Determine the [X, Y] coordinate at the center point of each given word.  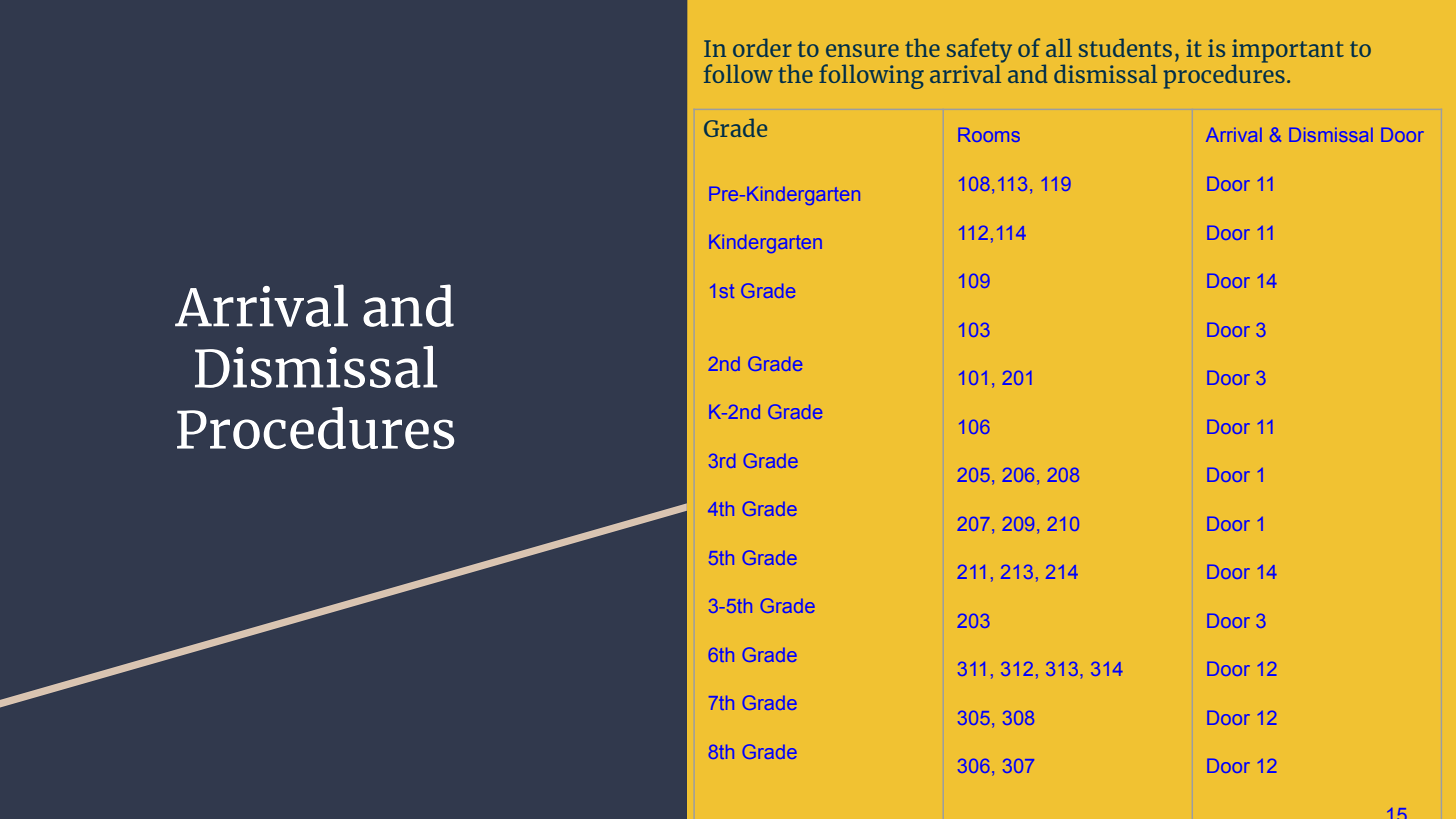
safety [979, 51]
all [1059, 47]
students [1125, 47]
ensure [862, 50]
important [1288, 52]
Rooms [989, 135]
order [762, 47]
